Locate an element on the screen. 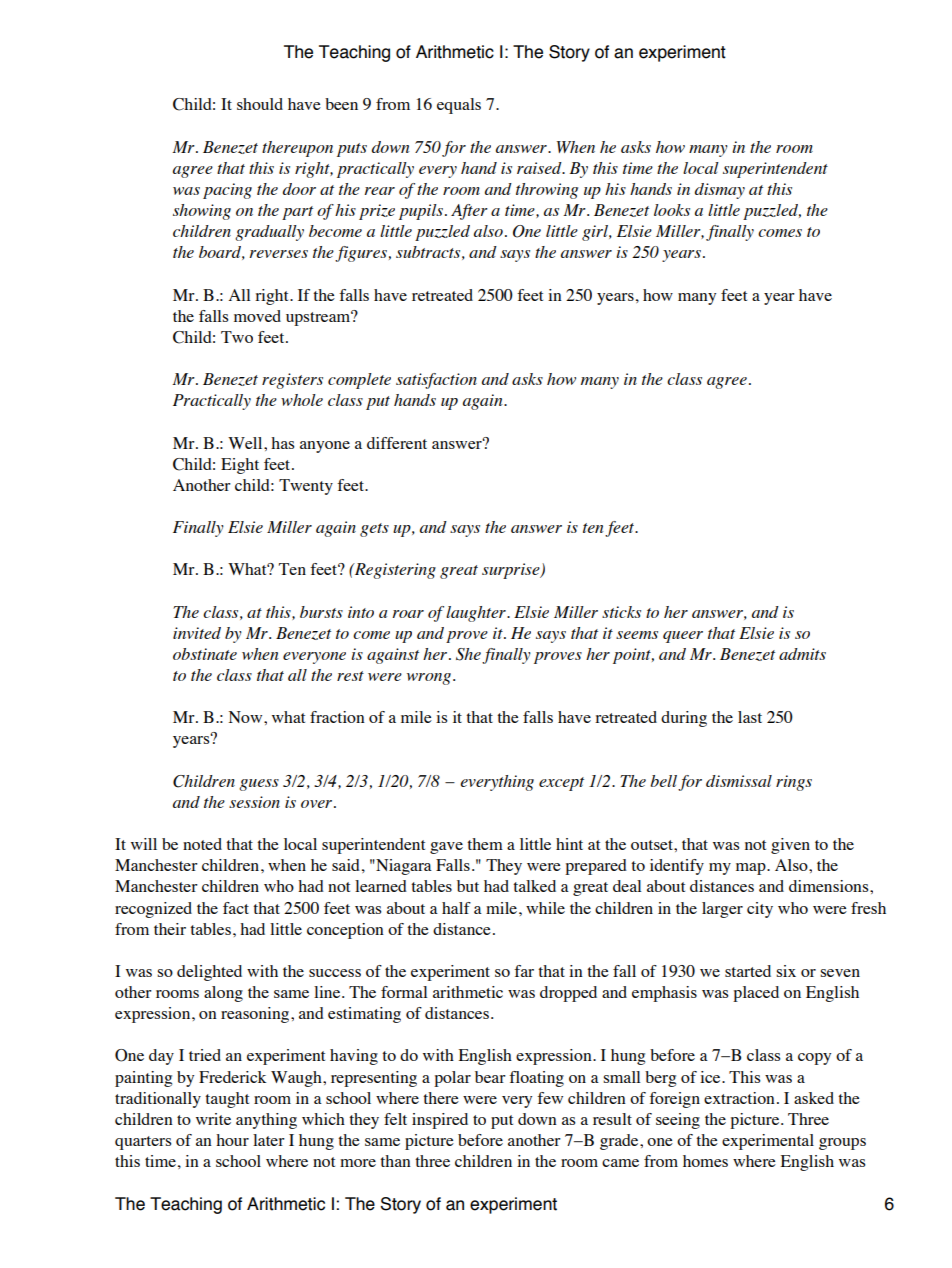  hour is located at coordinates (232, 1140).
